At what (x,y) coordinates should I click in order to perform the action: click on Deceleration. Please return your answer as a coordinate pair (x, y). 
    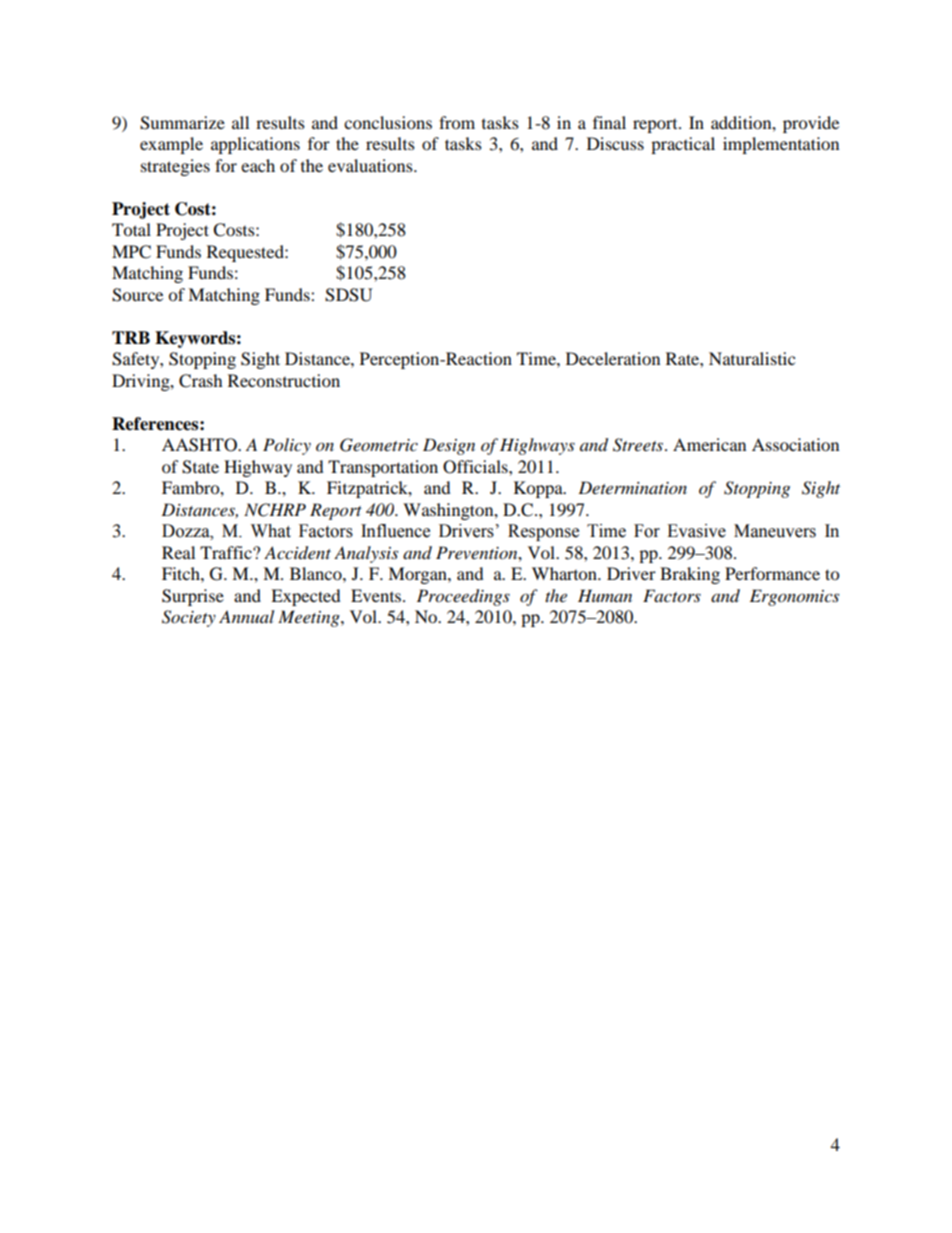
    Looking at the image, I should click on (613, 358).
